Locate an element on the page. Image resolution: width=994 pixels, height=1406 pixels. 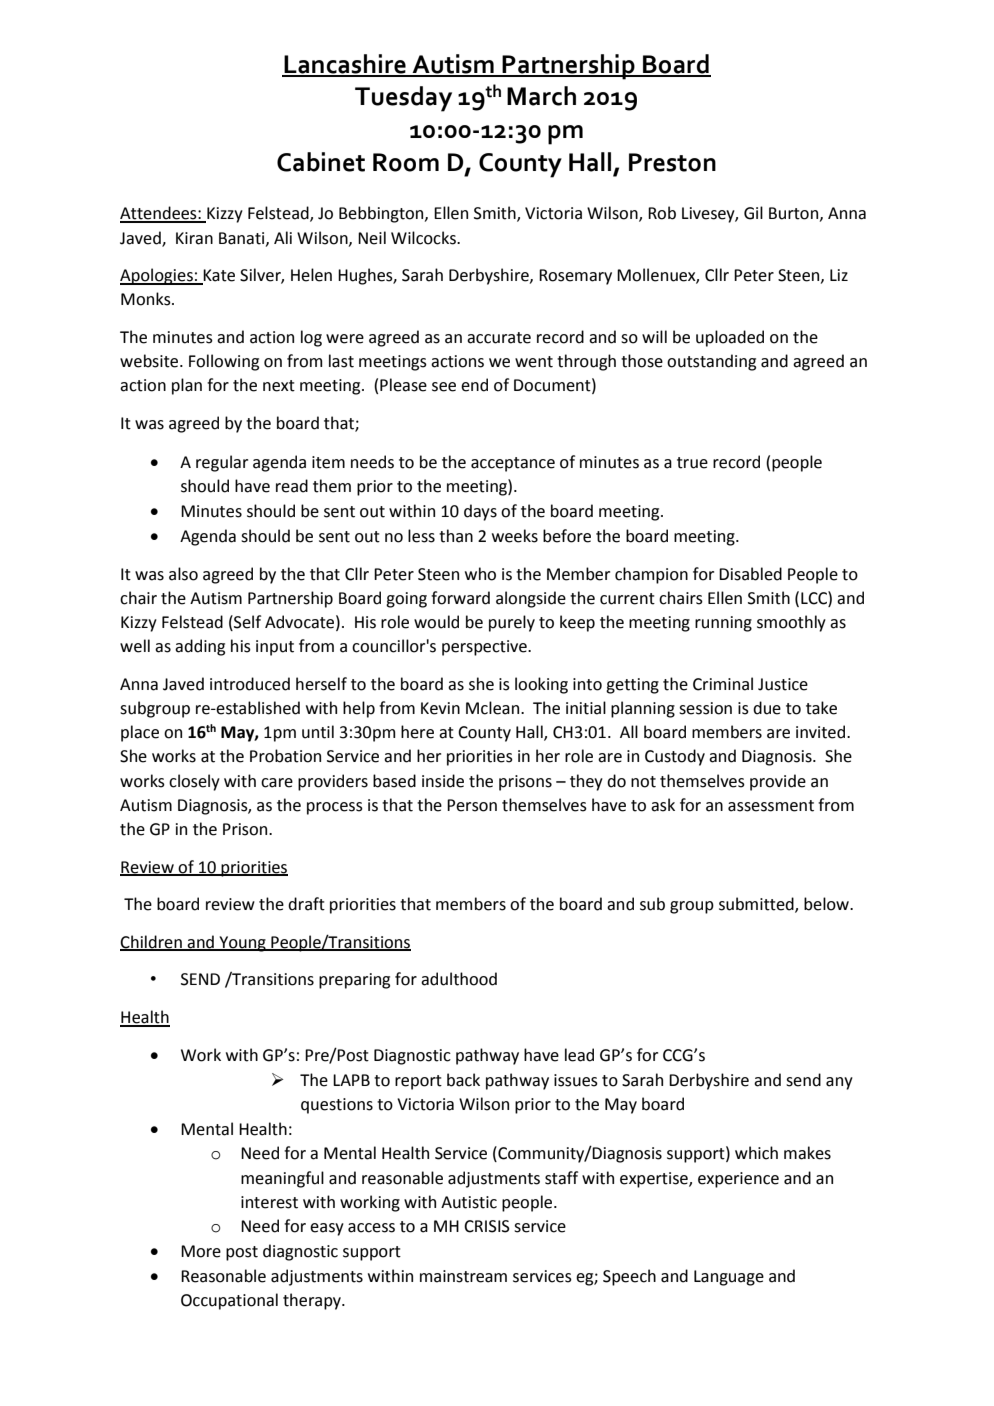
March is located at coordinates (541, 96).
